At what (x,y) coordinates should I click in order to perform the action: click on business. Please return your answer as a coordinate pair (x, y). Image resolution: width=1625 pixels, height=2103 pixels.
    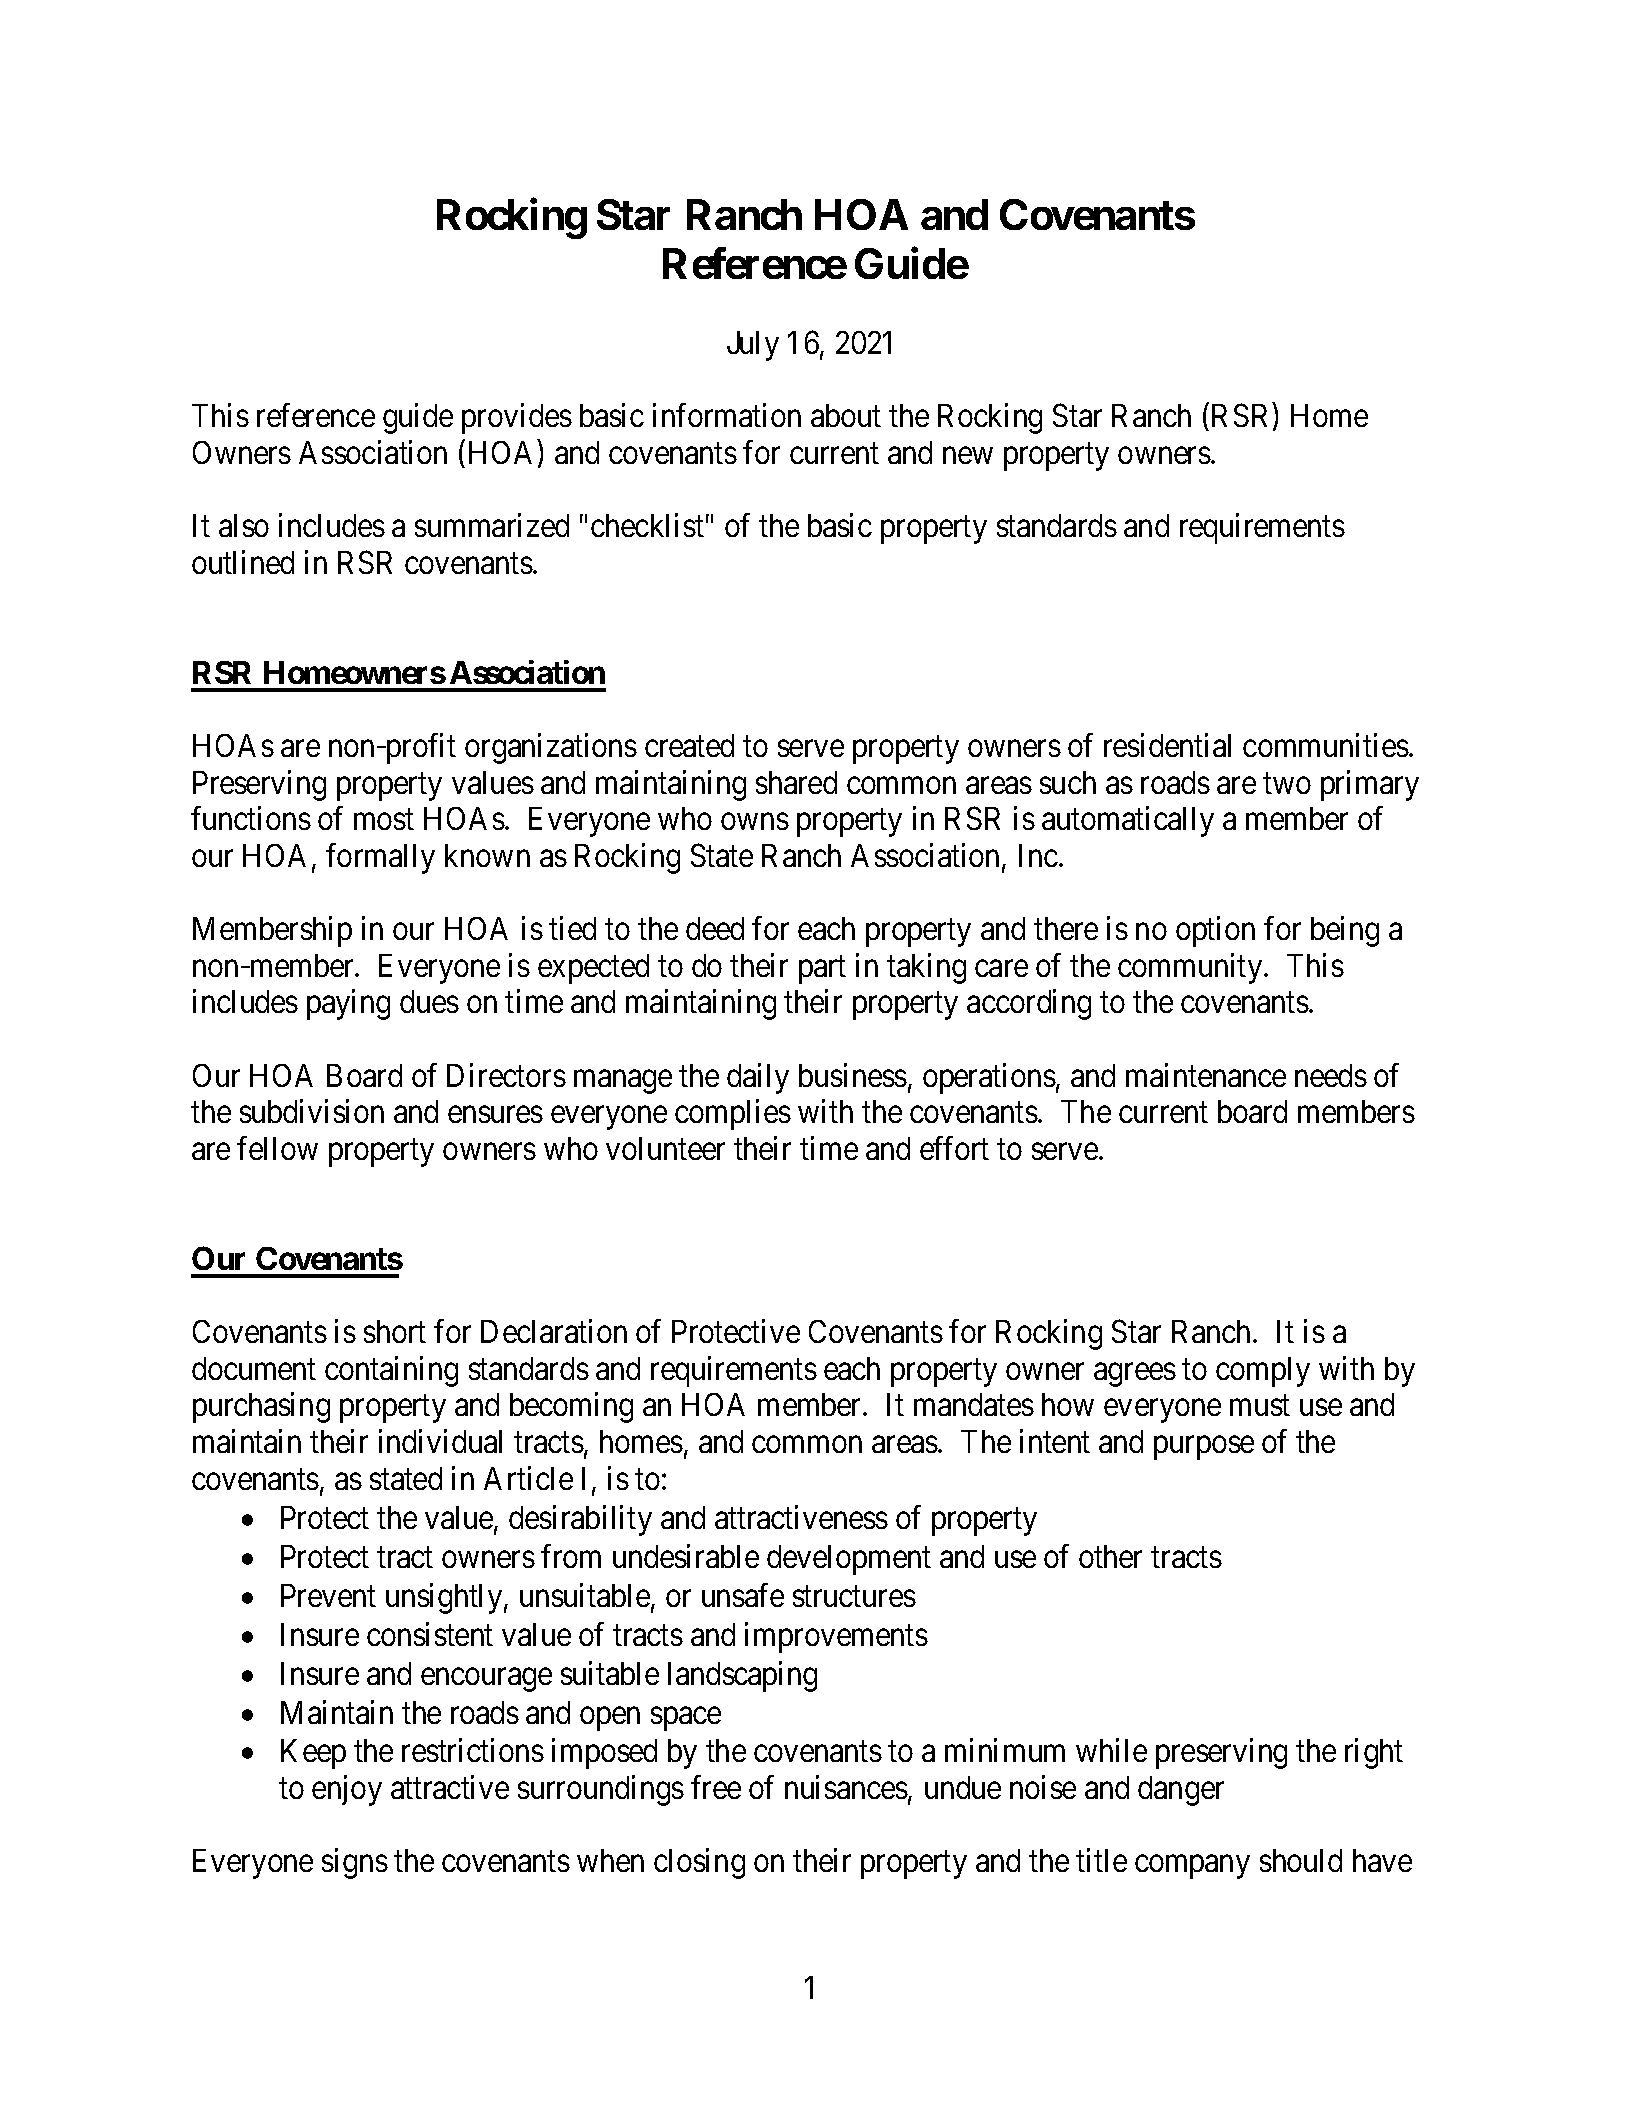
    Looking at the image, I should click on (853, 1075).
